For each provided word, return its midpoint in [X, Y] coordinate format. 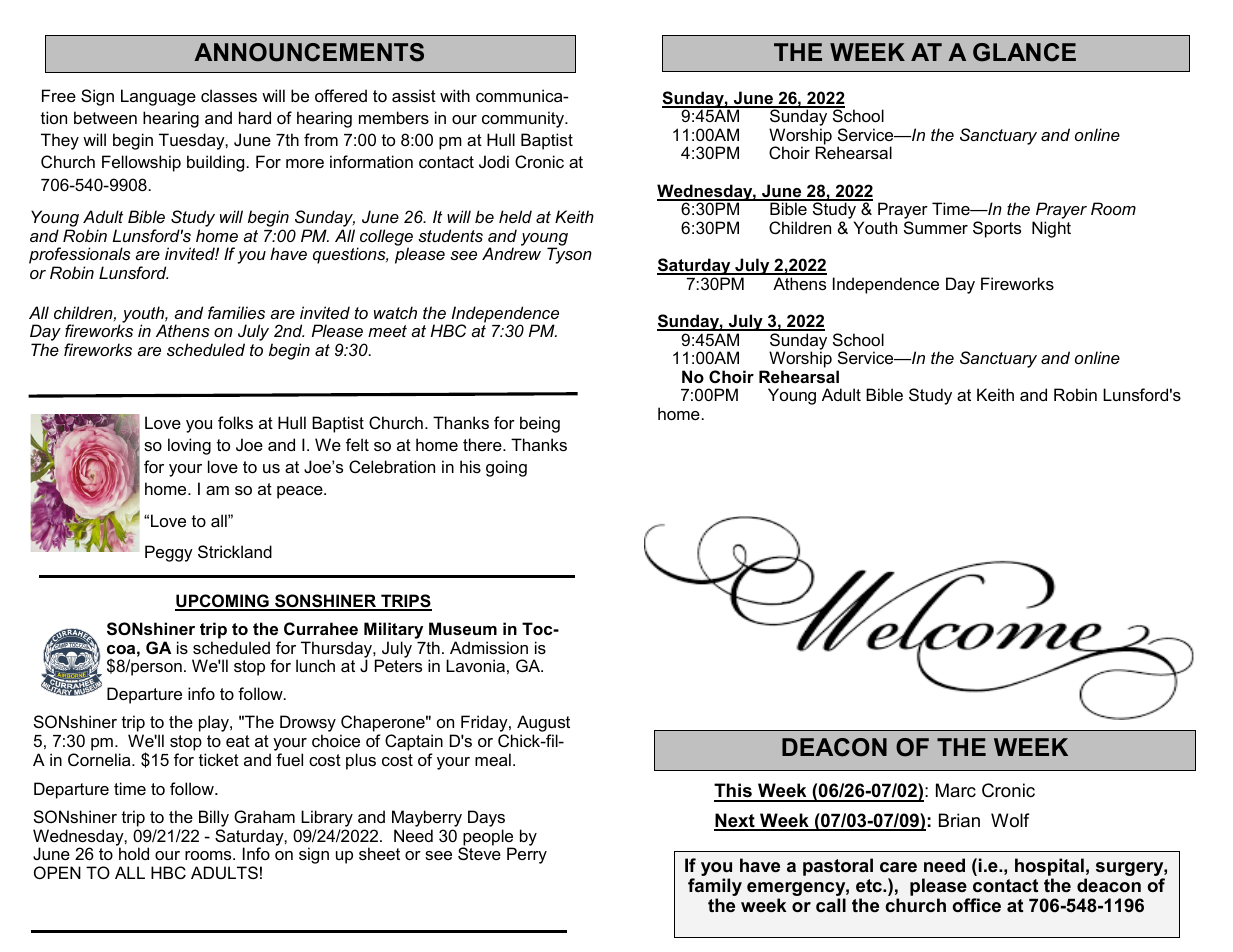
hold [134, 853]
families [236, 312]
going [506, 468]
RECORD [750, 550]
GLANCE [1024, 52]
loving [189, 446]
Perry [527, 855]
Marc [956, 790]
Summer [936, 227]
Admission [489, 647]
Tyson [569, 255]
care [898, 867]
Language [158, 97]
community [524, 119]
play [215, 723]
